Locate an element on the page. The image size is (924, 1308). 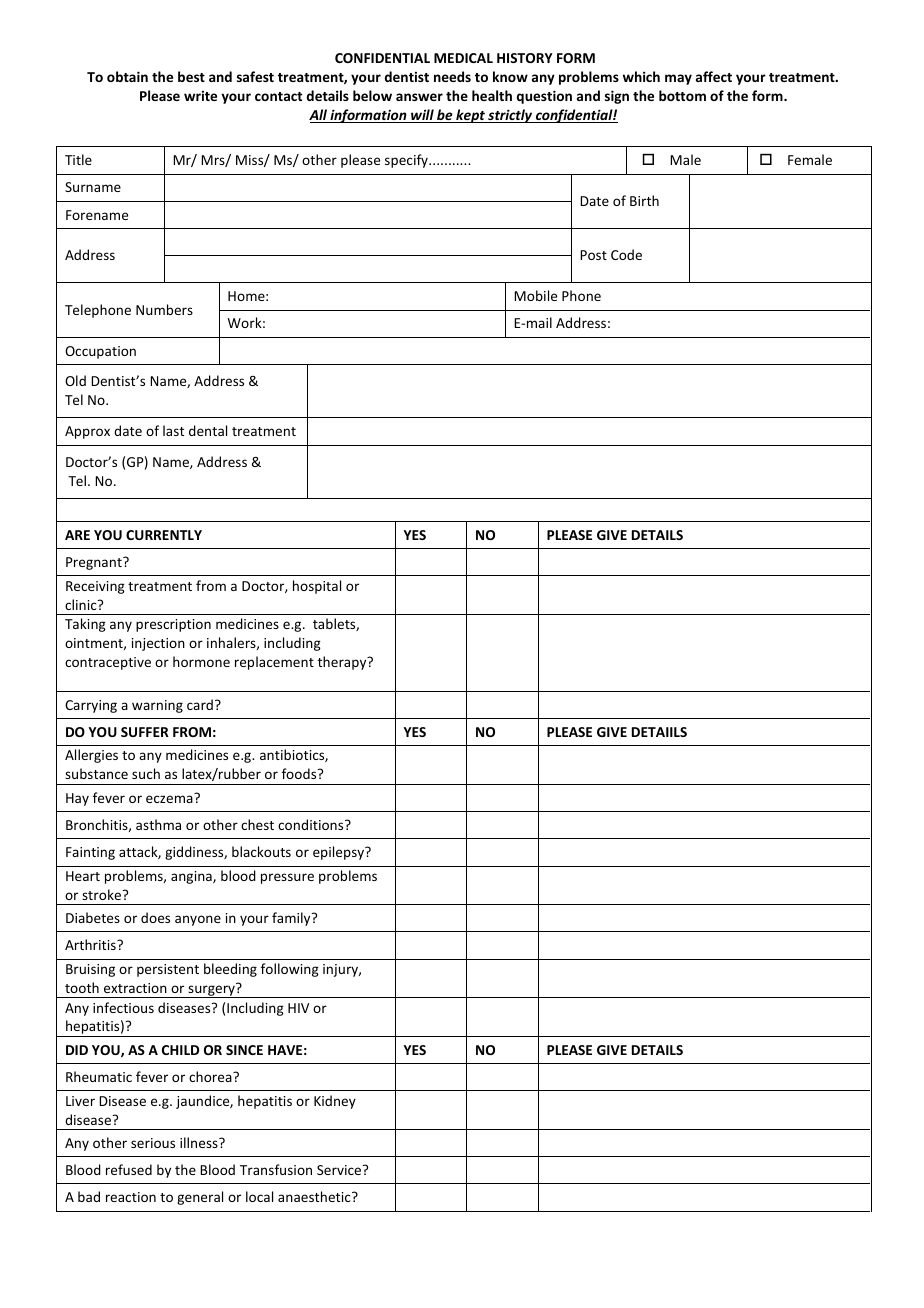
hospital is located at coordinates (317, 587).
